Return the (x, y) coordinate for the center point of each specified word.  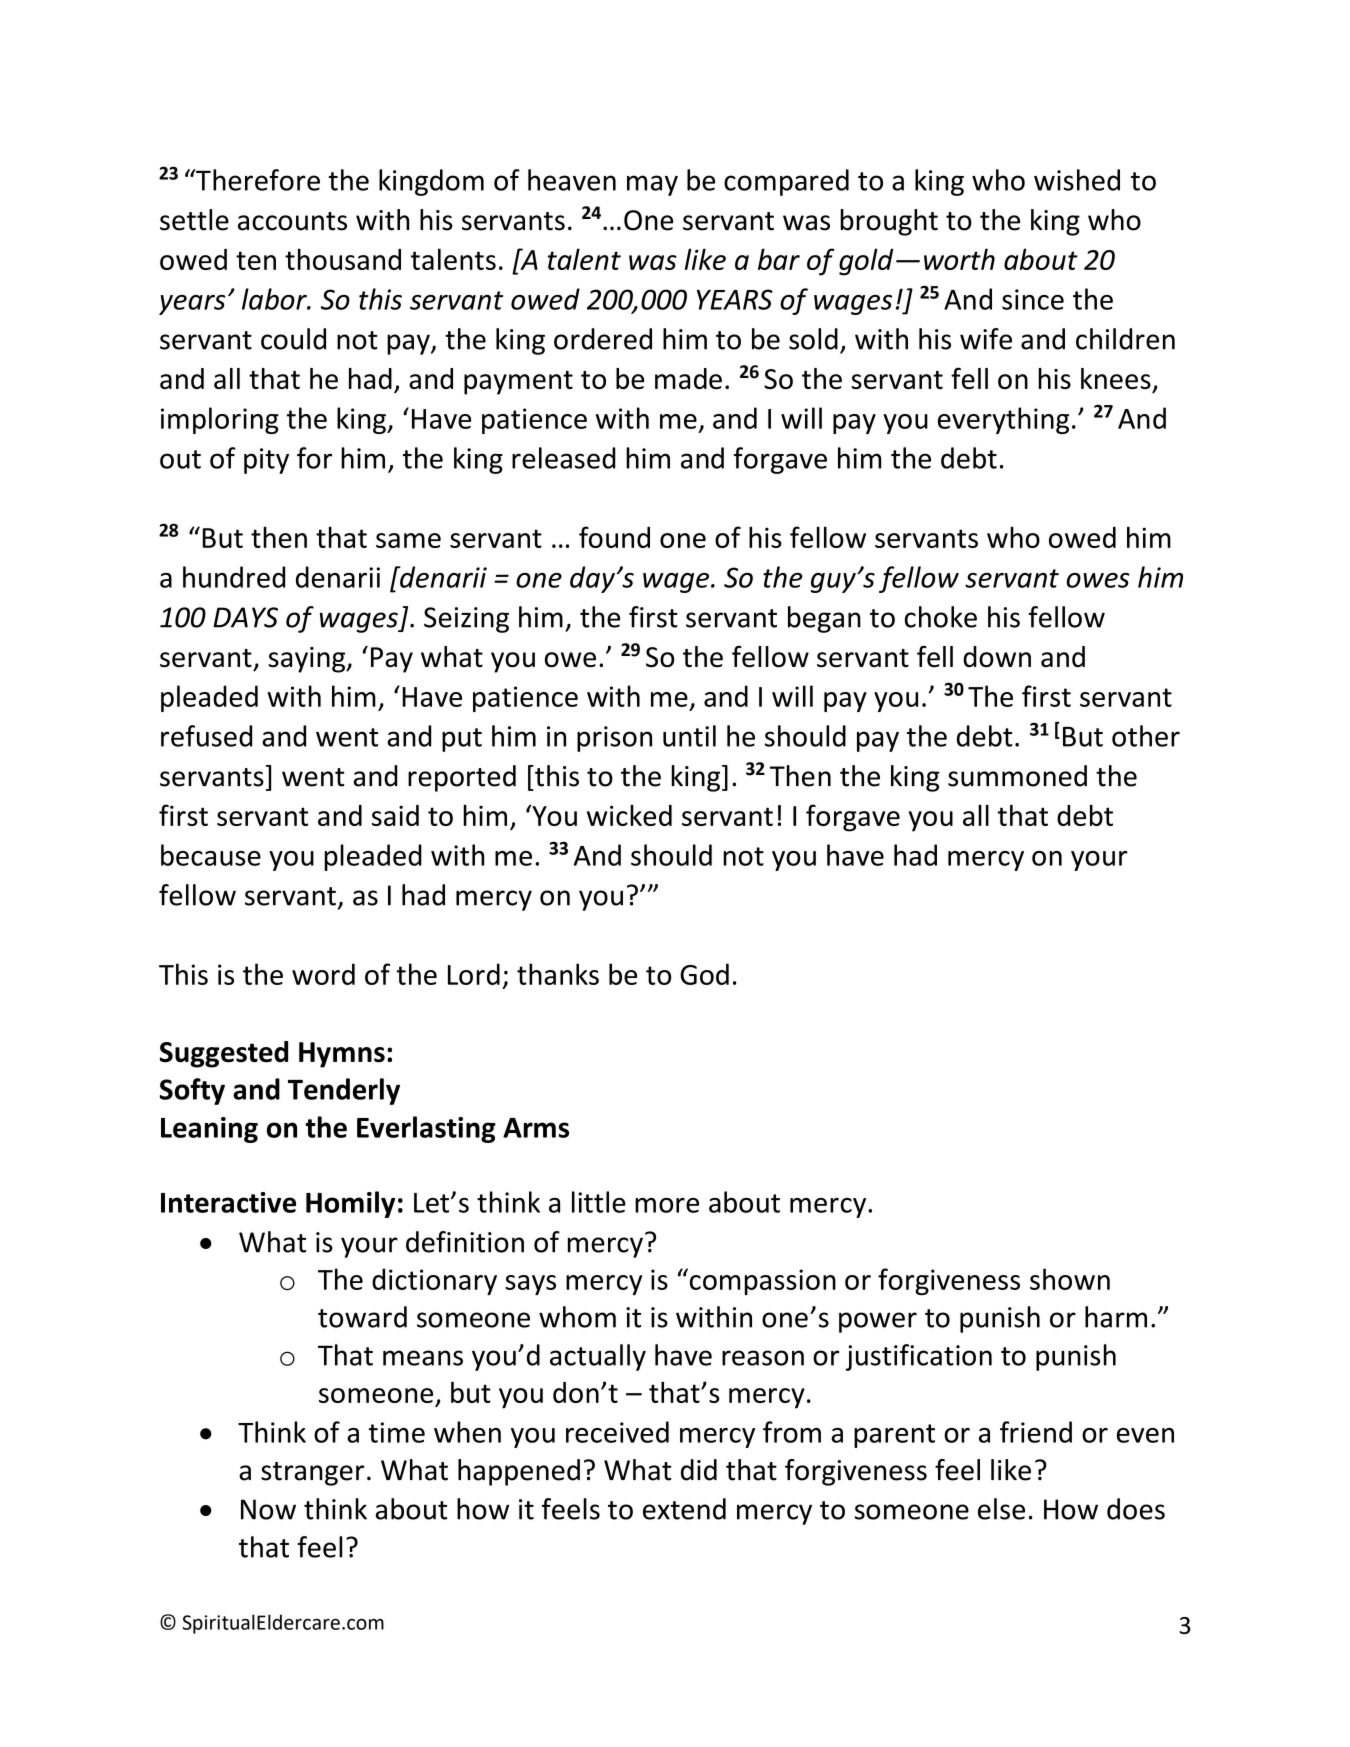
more (667, 1205)
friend (1036, 1432)
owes (1098, 580)
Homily (350, 1204)
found (614, 537)
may (652, 185)
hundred (234, 577)
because (211, 855)
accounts (292, 221)
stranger (312, 1474)
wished (1077, 180)
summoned (1017, 776)
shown (1070, 1279)
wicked (629, 815)
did (699, 1470)
